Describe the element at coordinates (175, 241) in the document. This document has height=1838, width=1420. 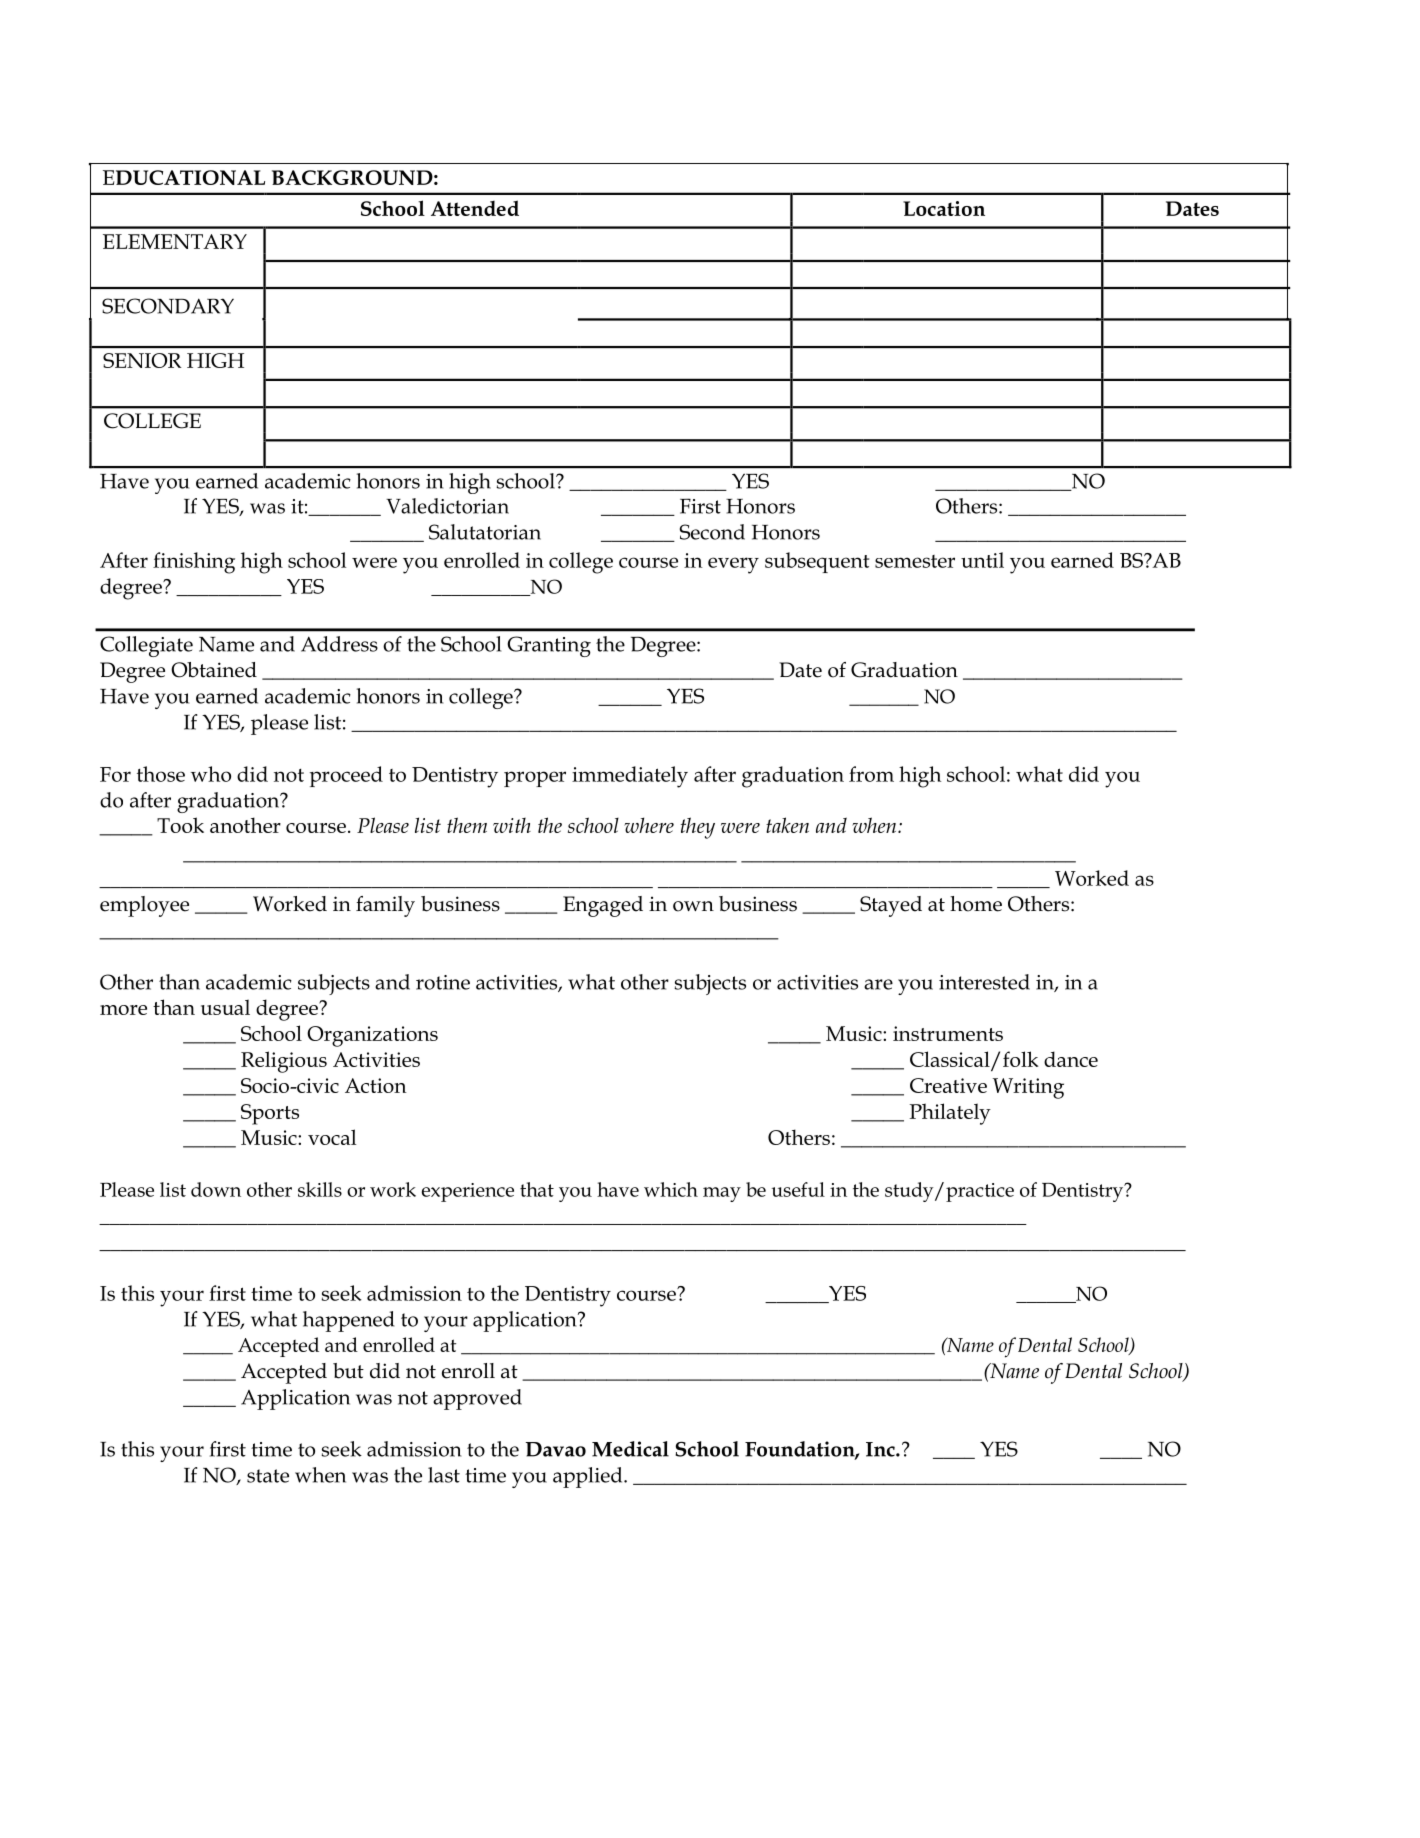
I see `ELEMENTARY` at that location.
